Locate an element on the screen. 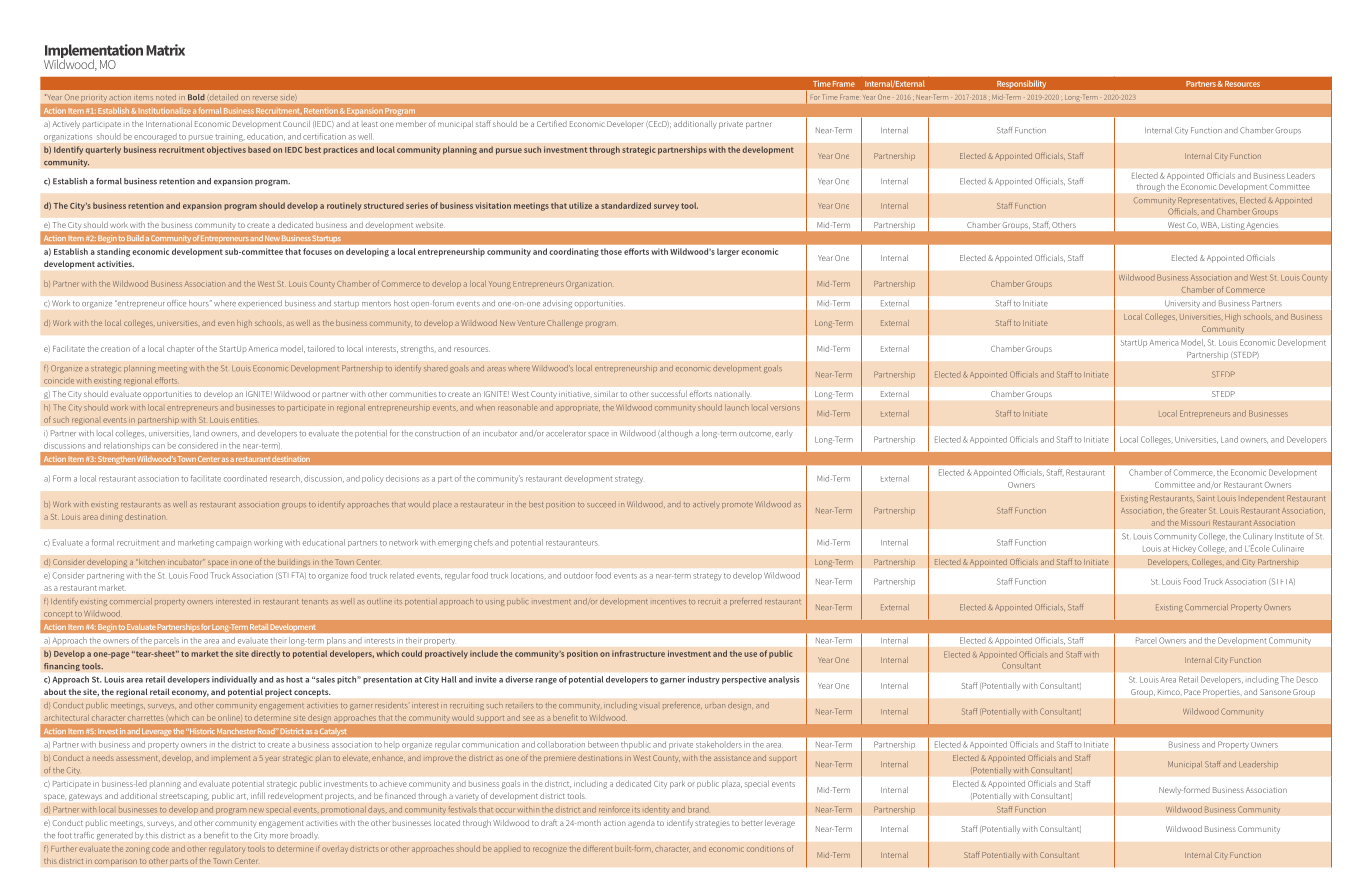 Image resolution: width=1372 pixels, height=887 pixels. directly is located at coordinates (265, 654).
